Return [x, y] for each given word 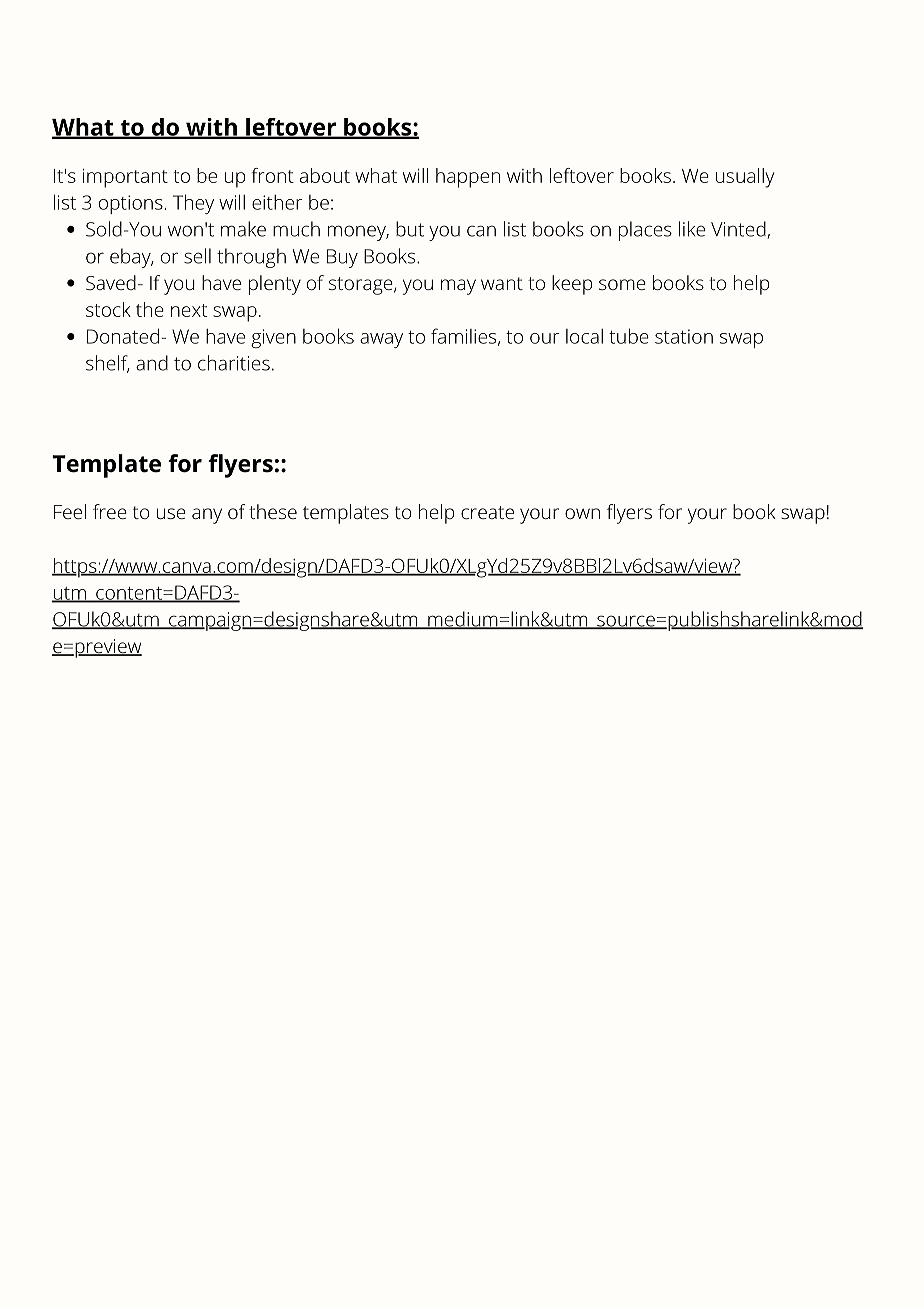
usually [745, 178]
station [684, 336]
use [171, 513]
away [381, 340]
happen [468, 178]
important [125, 178]
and [152, 363]
